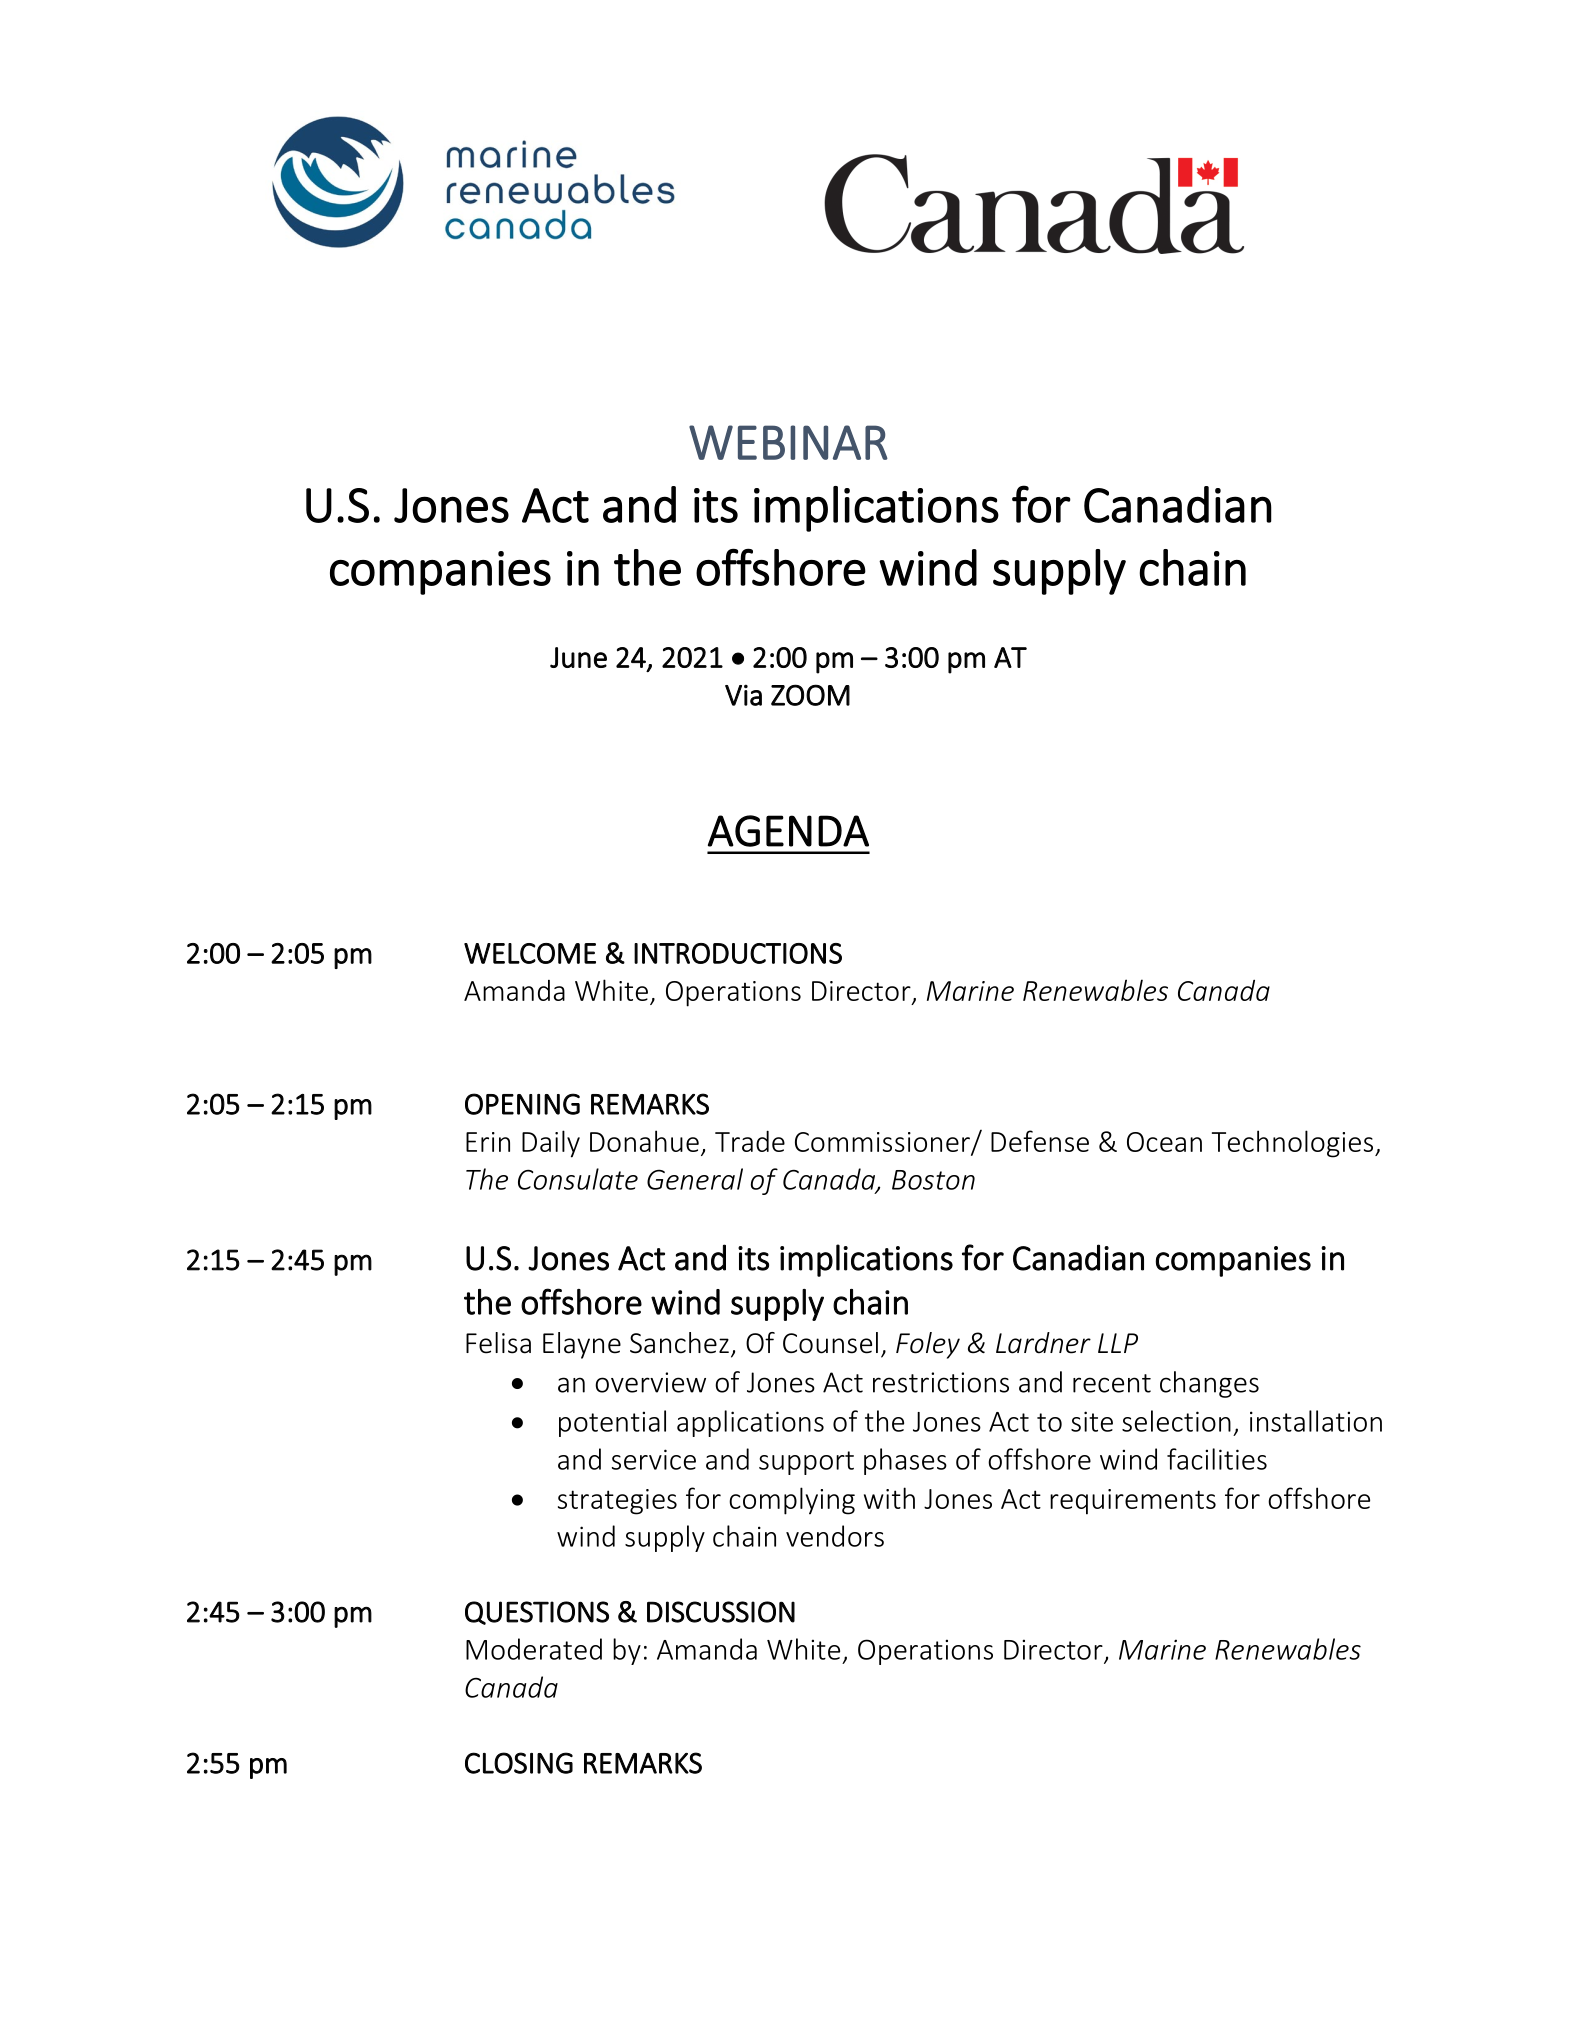 The width and height of the image is (1577, 2040). What do you see at coordinates (551, 1144) in the image?
I see `Daily` at bounding box center [551, 1144].
